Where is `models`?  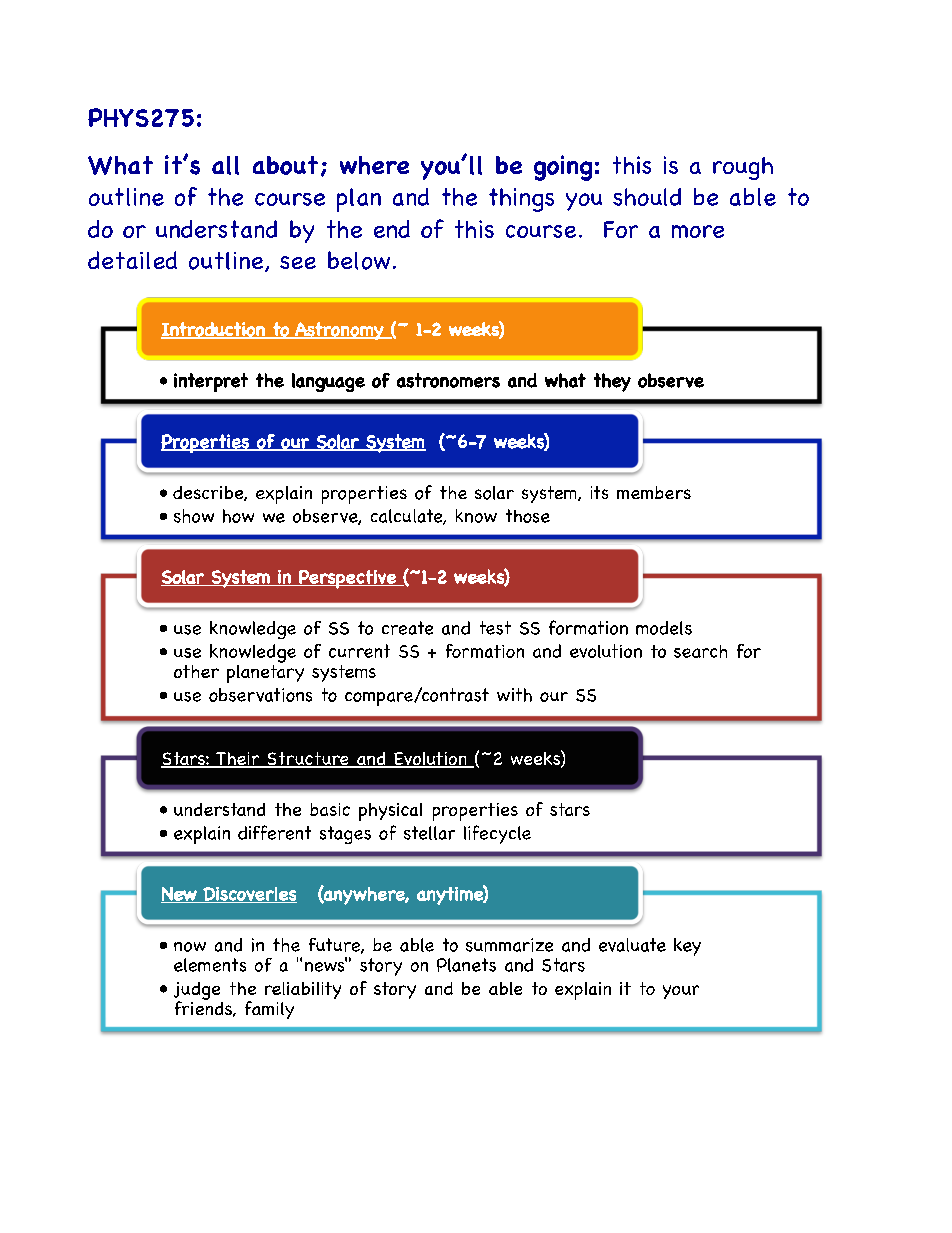
models is located at coordinates (664, 628).
